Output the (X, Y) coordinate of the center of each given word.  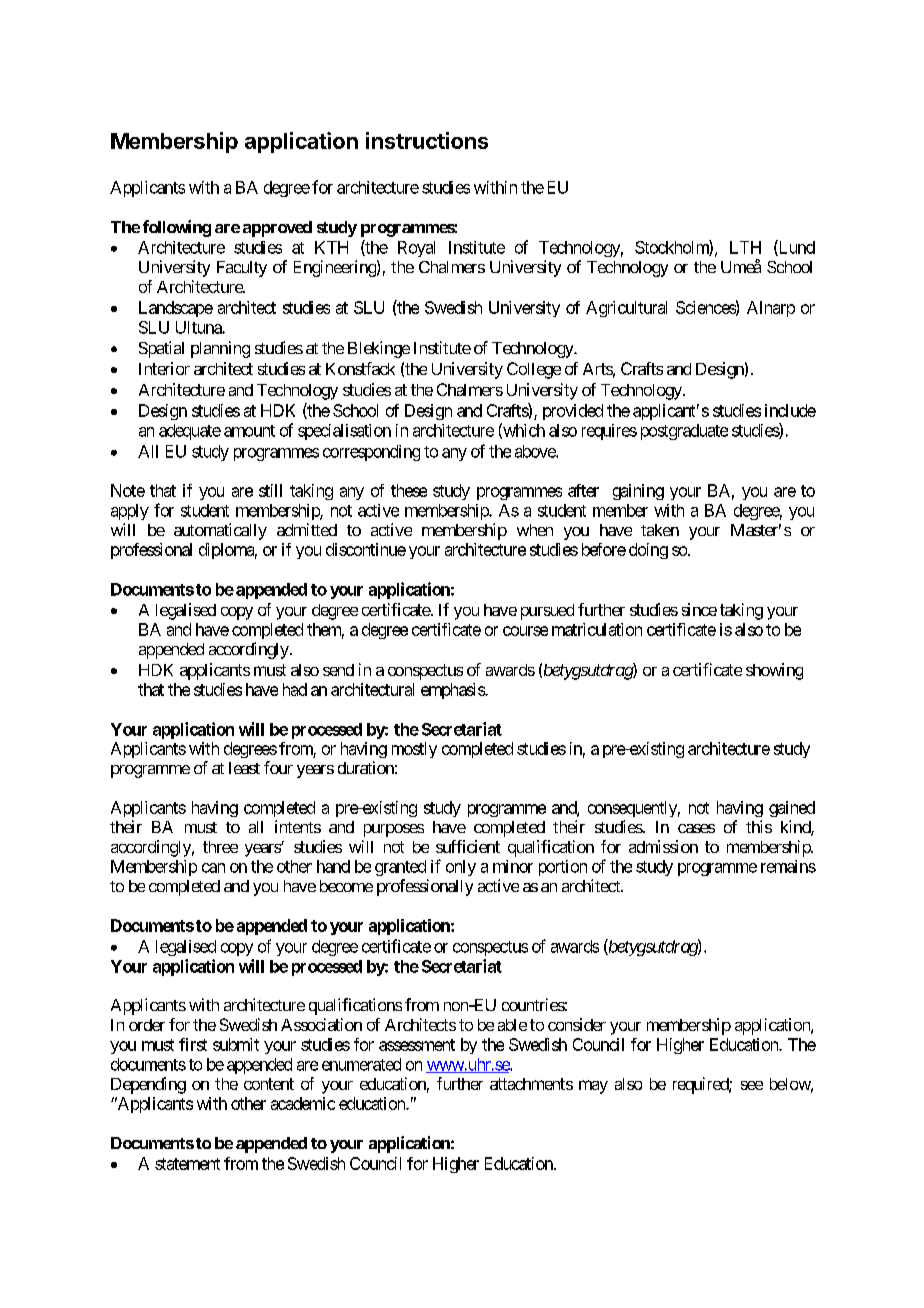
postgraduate (684, 432)
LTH (745, 247)
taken (660, 530)
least (244, 768)
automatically (220, 531)
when (535, 530)
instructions (427, 140)
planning (220, 349)
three (220, 847)
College (534, 370)
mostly (414, 750)
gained (792, 809)
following (177, 228)
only (461, 868)
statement (187, 1164)
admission (663, 846)
